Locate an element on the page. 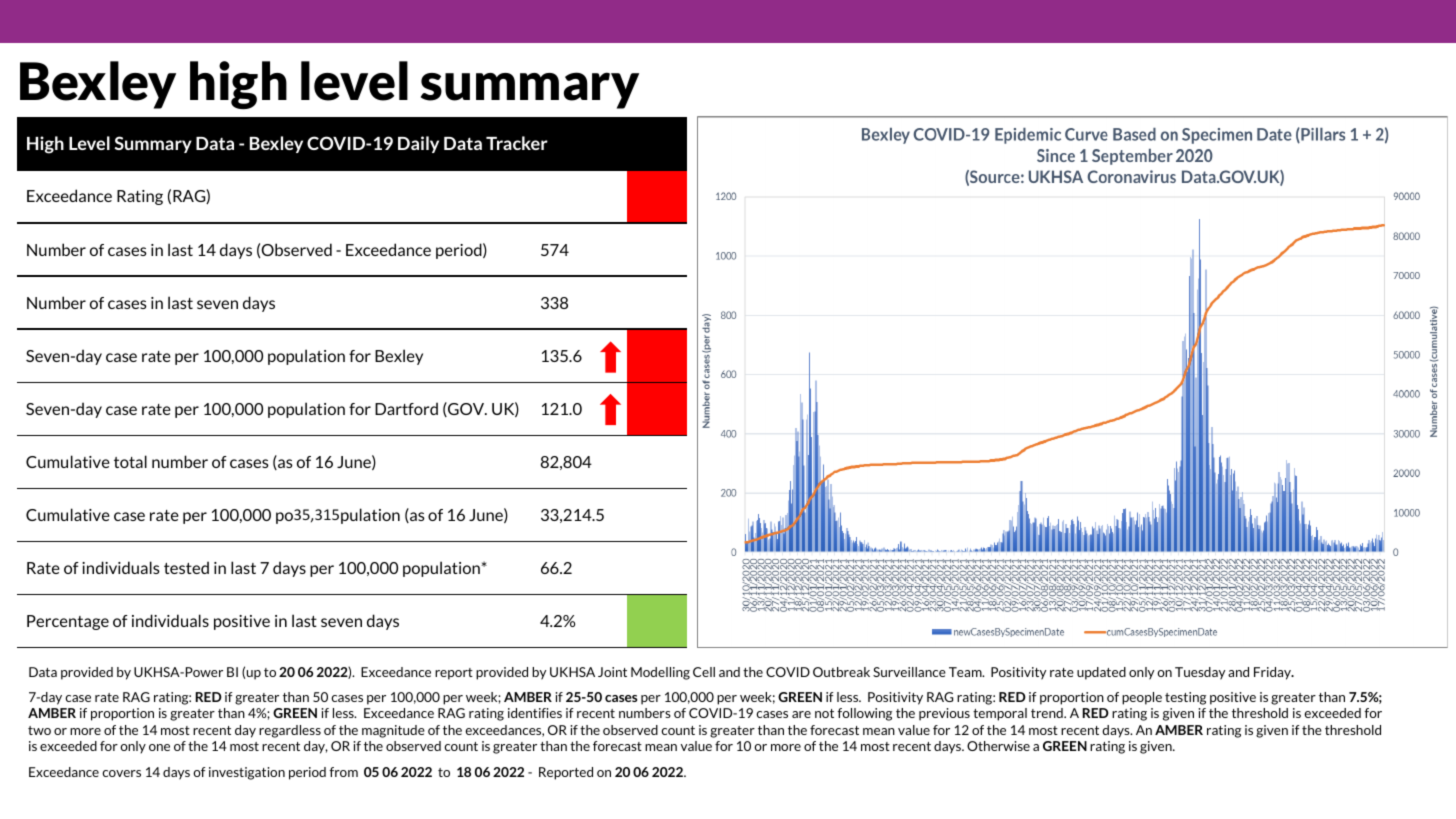  Modelling is located at coordinates (660, 673).
